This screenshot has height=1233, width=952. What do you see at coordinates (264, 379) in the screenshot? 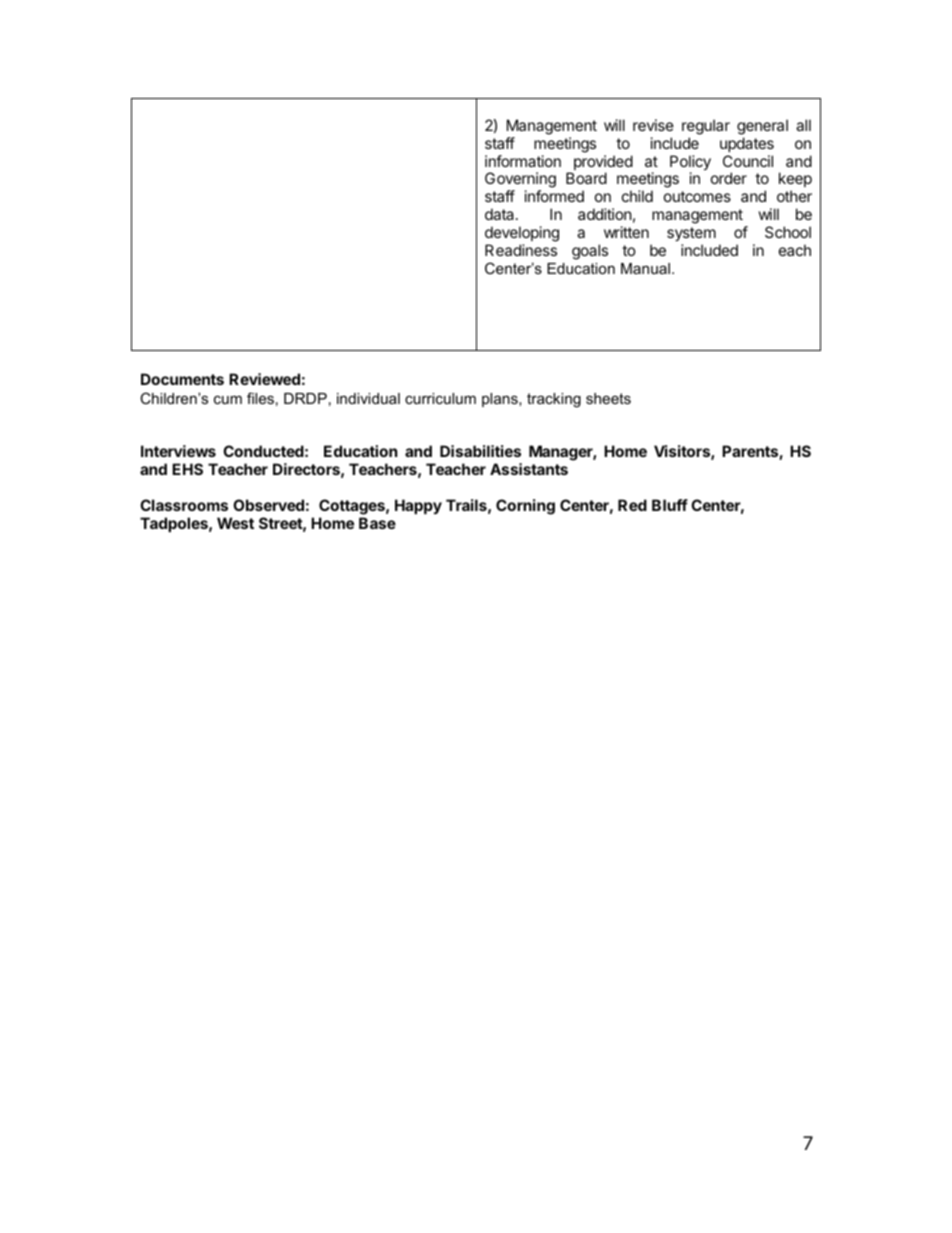
I see `Reviewed` at bounding box center [264, 379].
